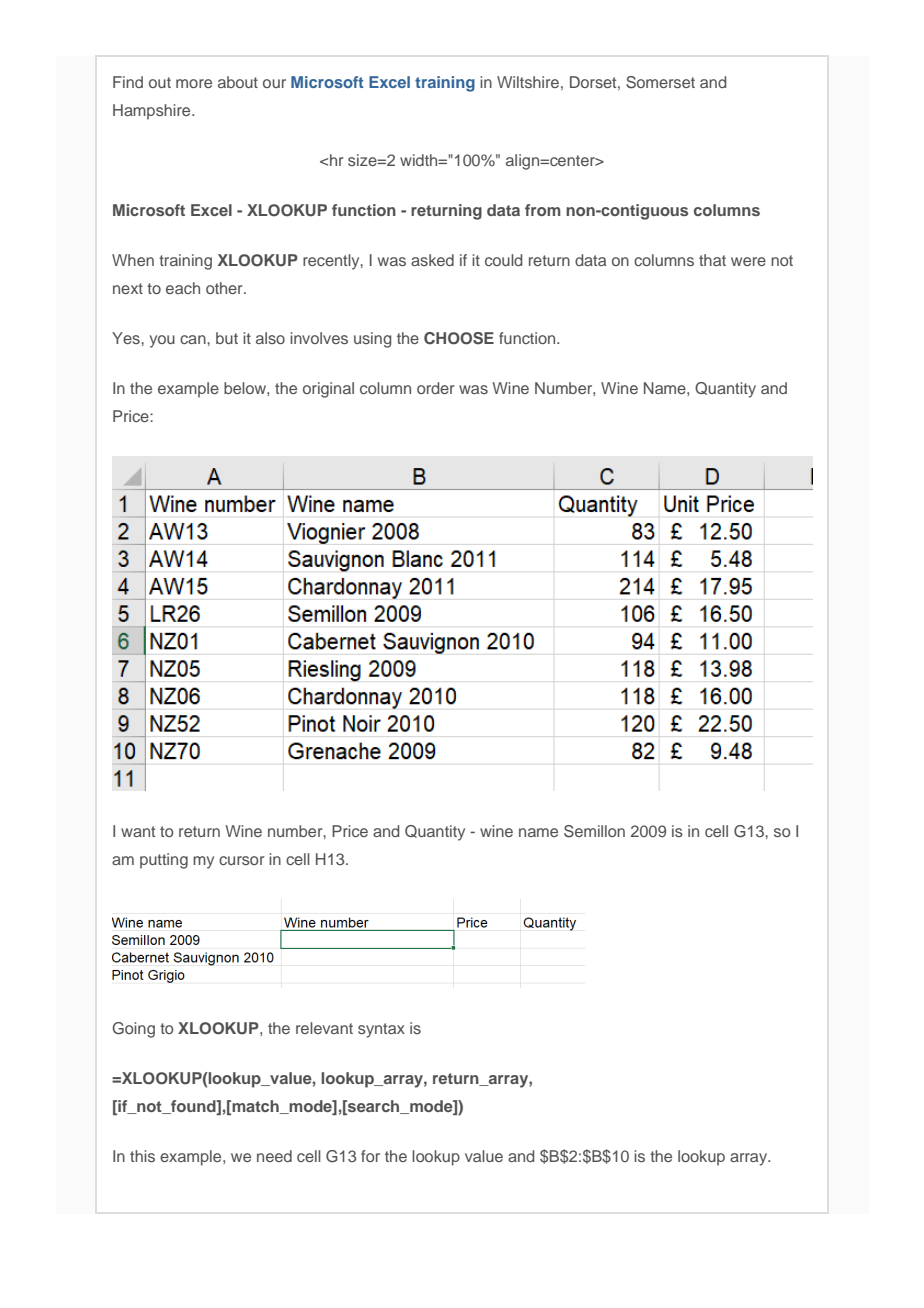 This image has height=1308, width=924. What do you see at coordinates (138, 831) in the image?
I see `want` at bounding box center [138, 831].
